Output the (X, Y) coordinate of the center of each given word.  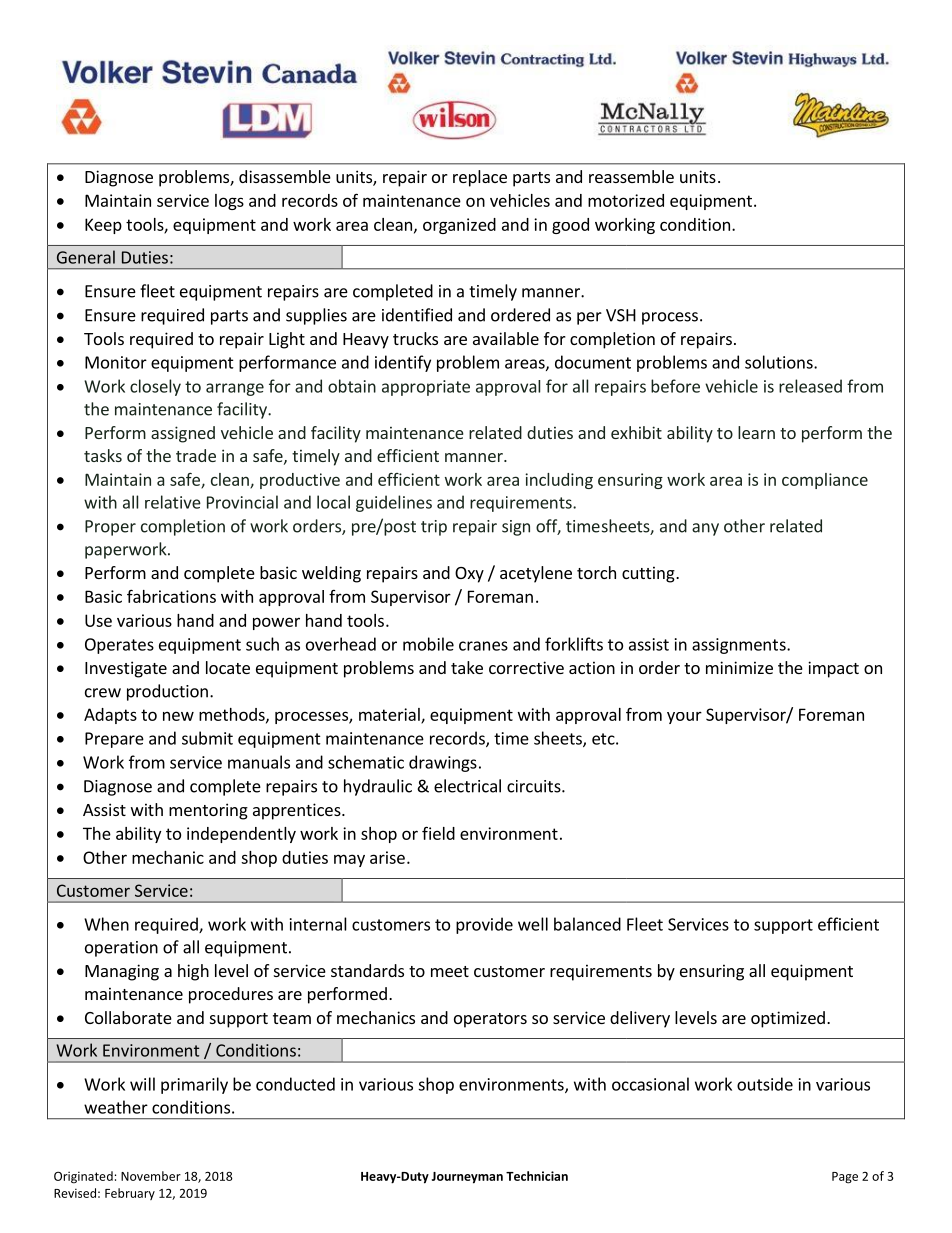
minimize (739, 667)
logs (229, 202)
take (467, 667)
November (151, 1176)
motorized (626, 200)
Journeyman (467, 1178)
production (167, 692)
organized (459, 226)
